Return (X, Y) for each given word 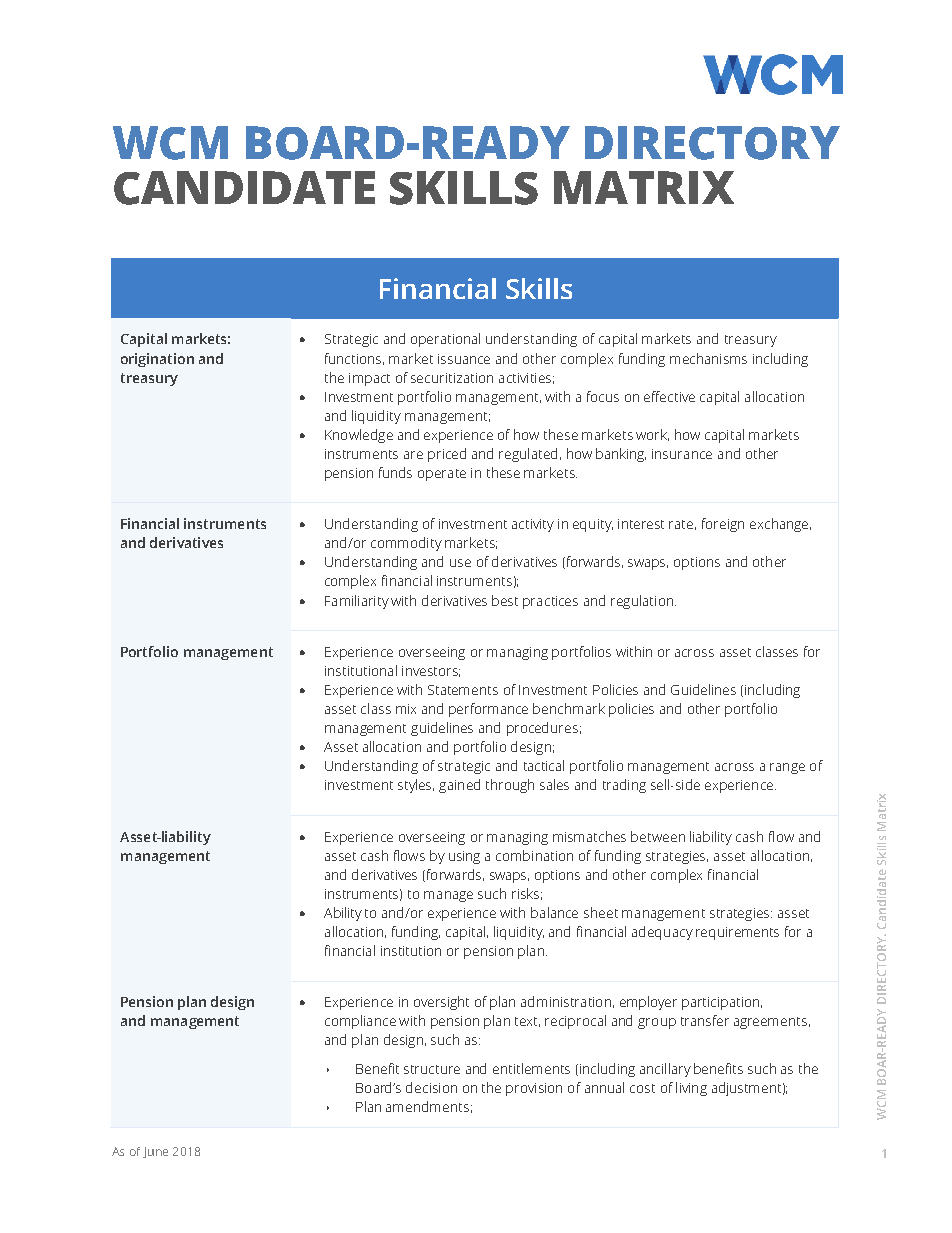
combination (534, 855)
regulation (643, 602)
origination (157, 360)
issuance (464, 359)
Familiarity (357, 602)
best (505, 600)
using (464, 857)
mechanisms (708, 358)
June (155, 1152)
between (658, 836)
